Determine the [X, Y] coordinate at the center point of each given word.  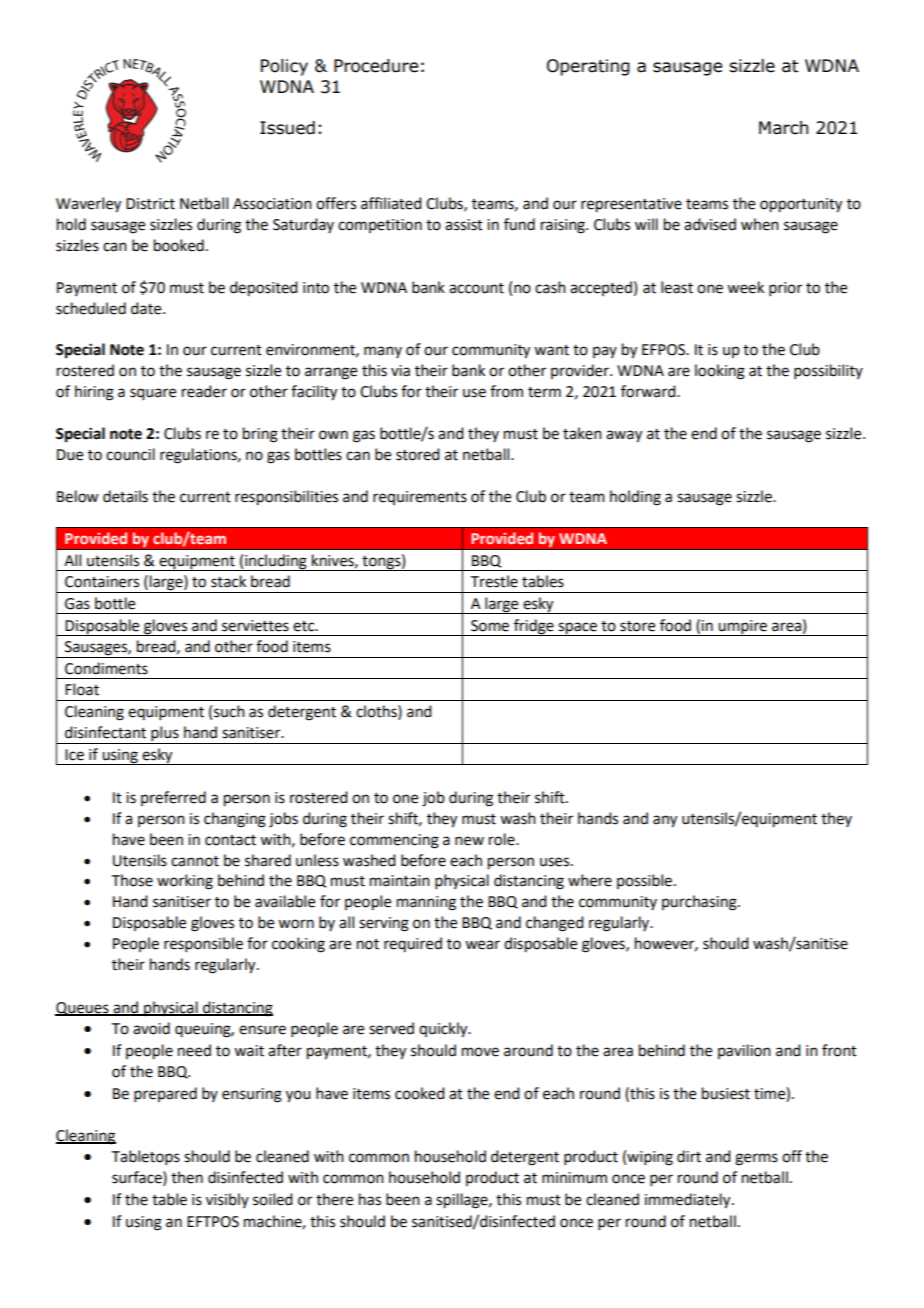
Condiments [106, 668]
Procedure [376, 66]
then [187, 1177]
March [783, 128]
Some [490, 626]
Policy [284, 67]
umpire [742, 628]
